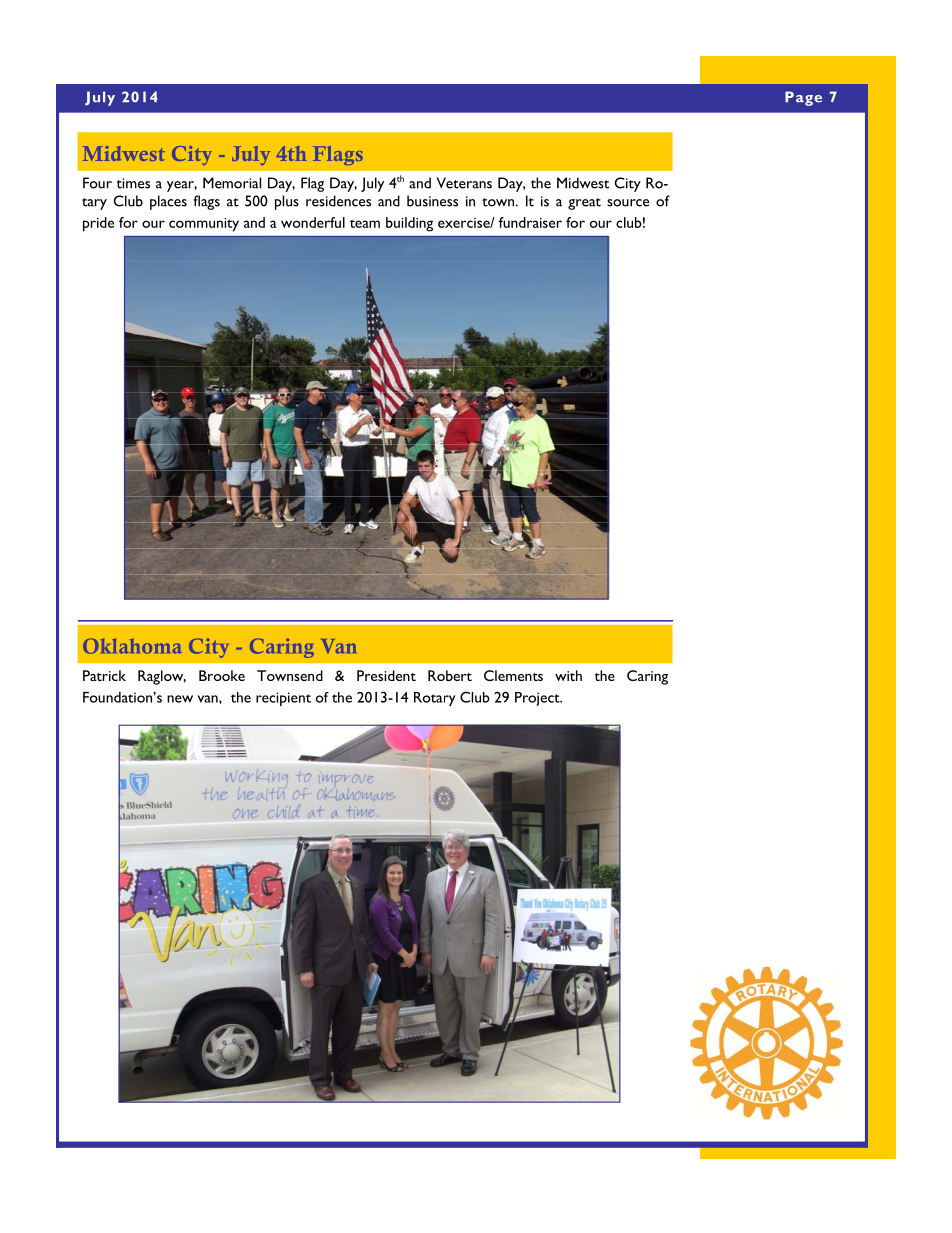 The width and height of the document is (952, 1233). I want to click on Memorial, so click(232, 183).
